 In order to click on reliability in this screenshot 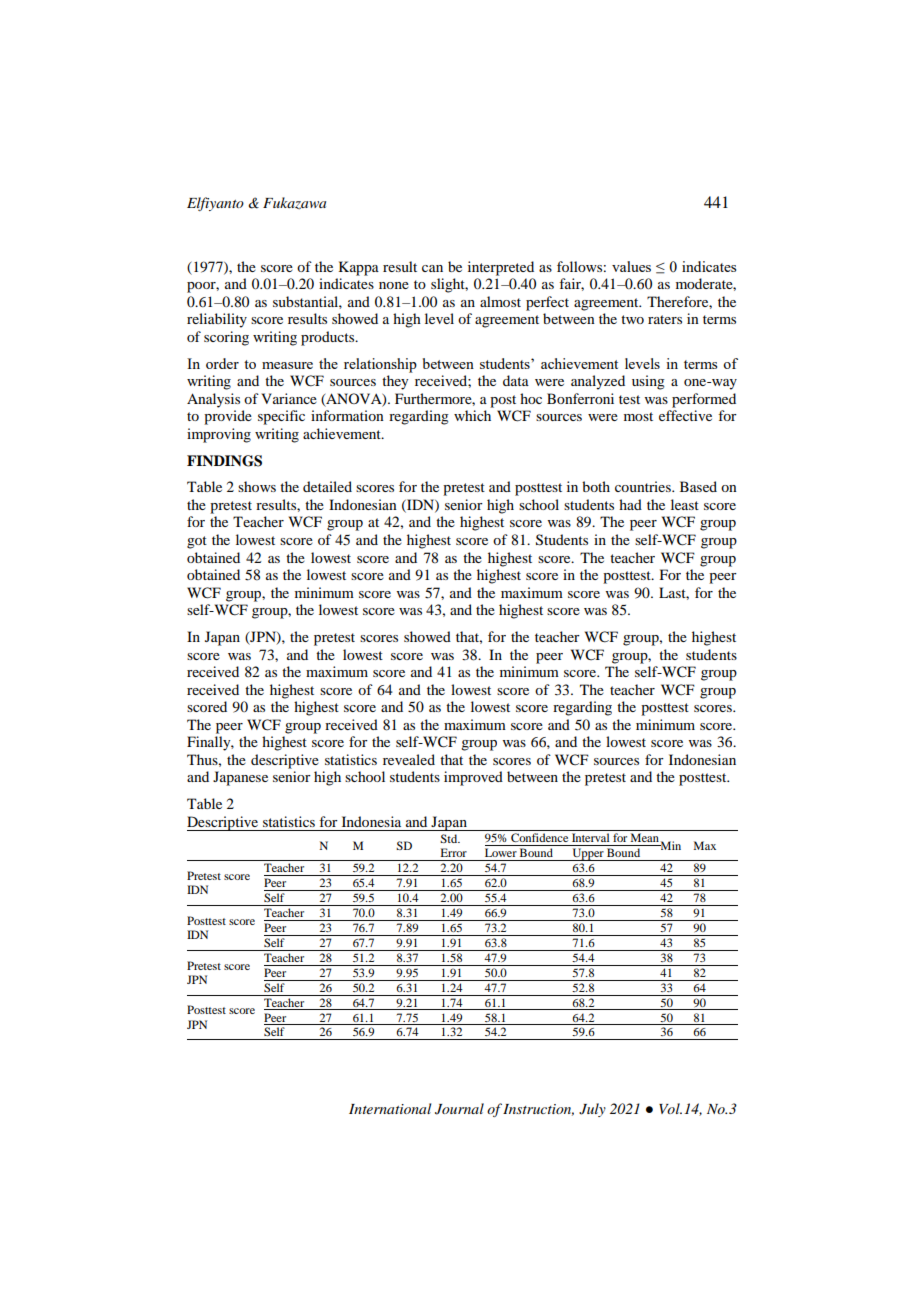, I will do `click(217, 320)`.
